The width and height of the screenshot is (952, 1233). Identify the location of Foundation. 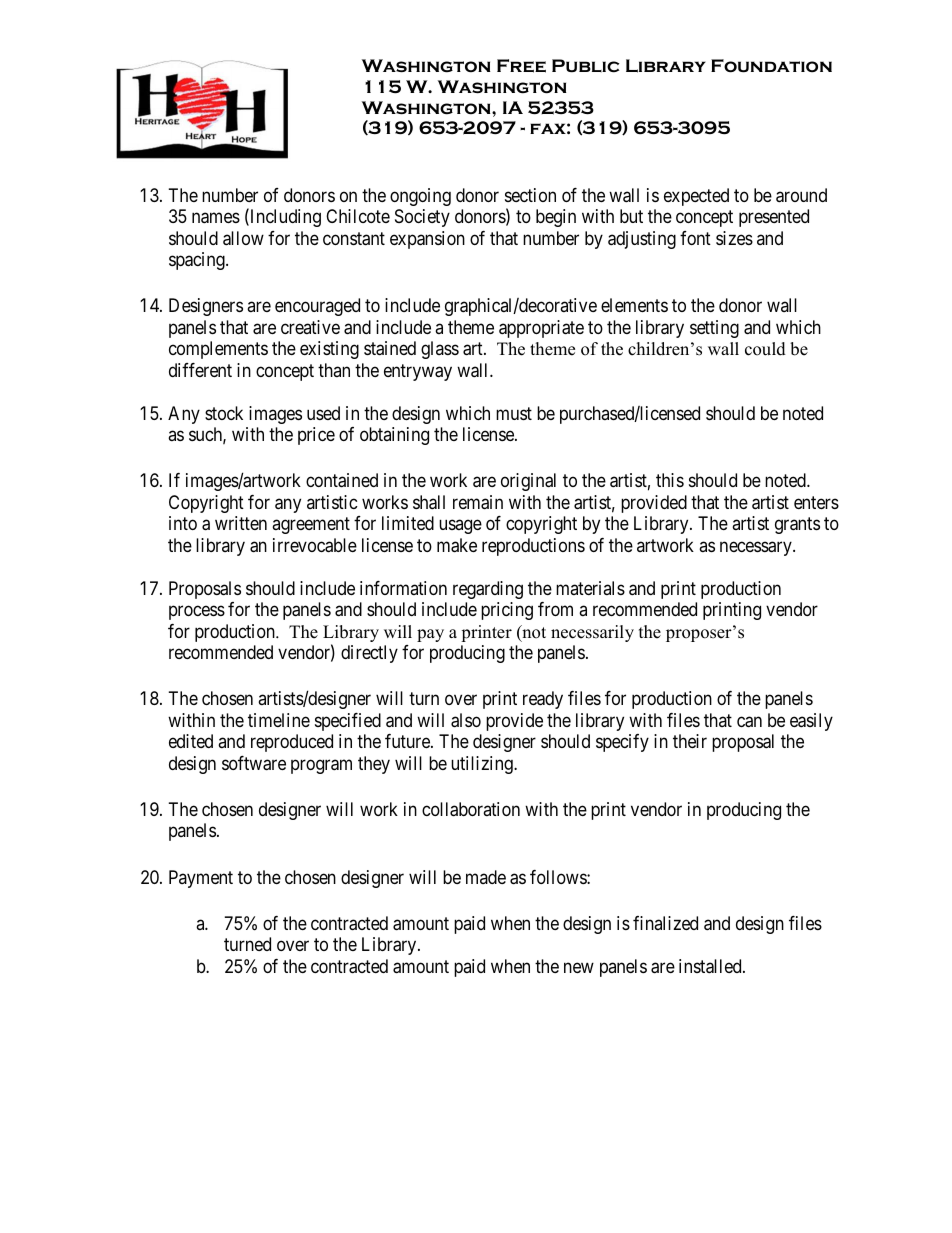
(771, 66).
